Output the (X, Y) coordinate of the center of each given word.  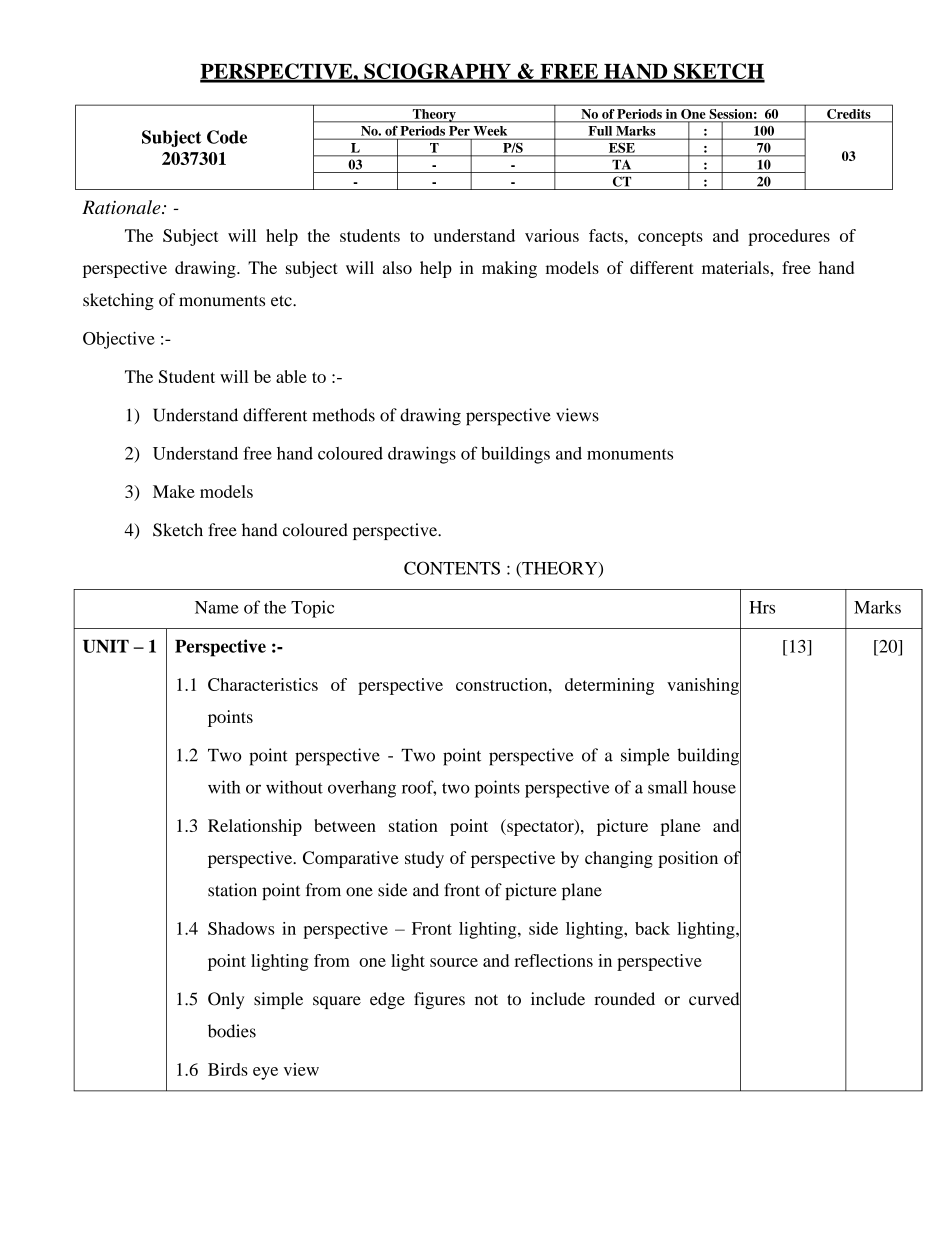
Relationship (255, 827)
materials (736, 267)
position (688, 859)
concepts (670, 238)
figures (439, 1000)
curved (715, 999)
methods (343, 415)
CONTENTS (452, 568)
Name (217, 607)
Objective (119, 340)
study (424, 859)
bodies (232, 1031)
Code (227, 137)
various (552, 235)
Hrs (762, 607)
